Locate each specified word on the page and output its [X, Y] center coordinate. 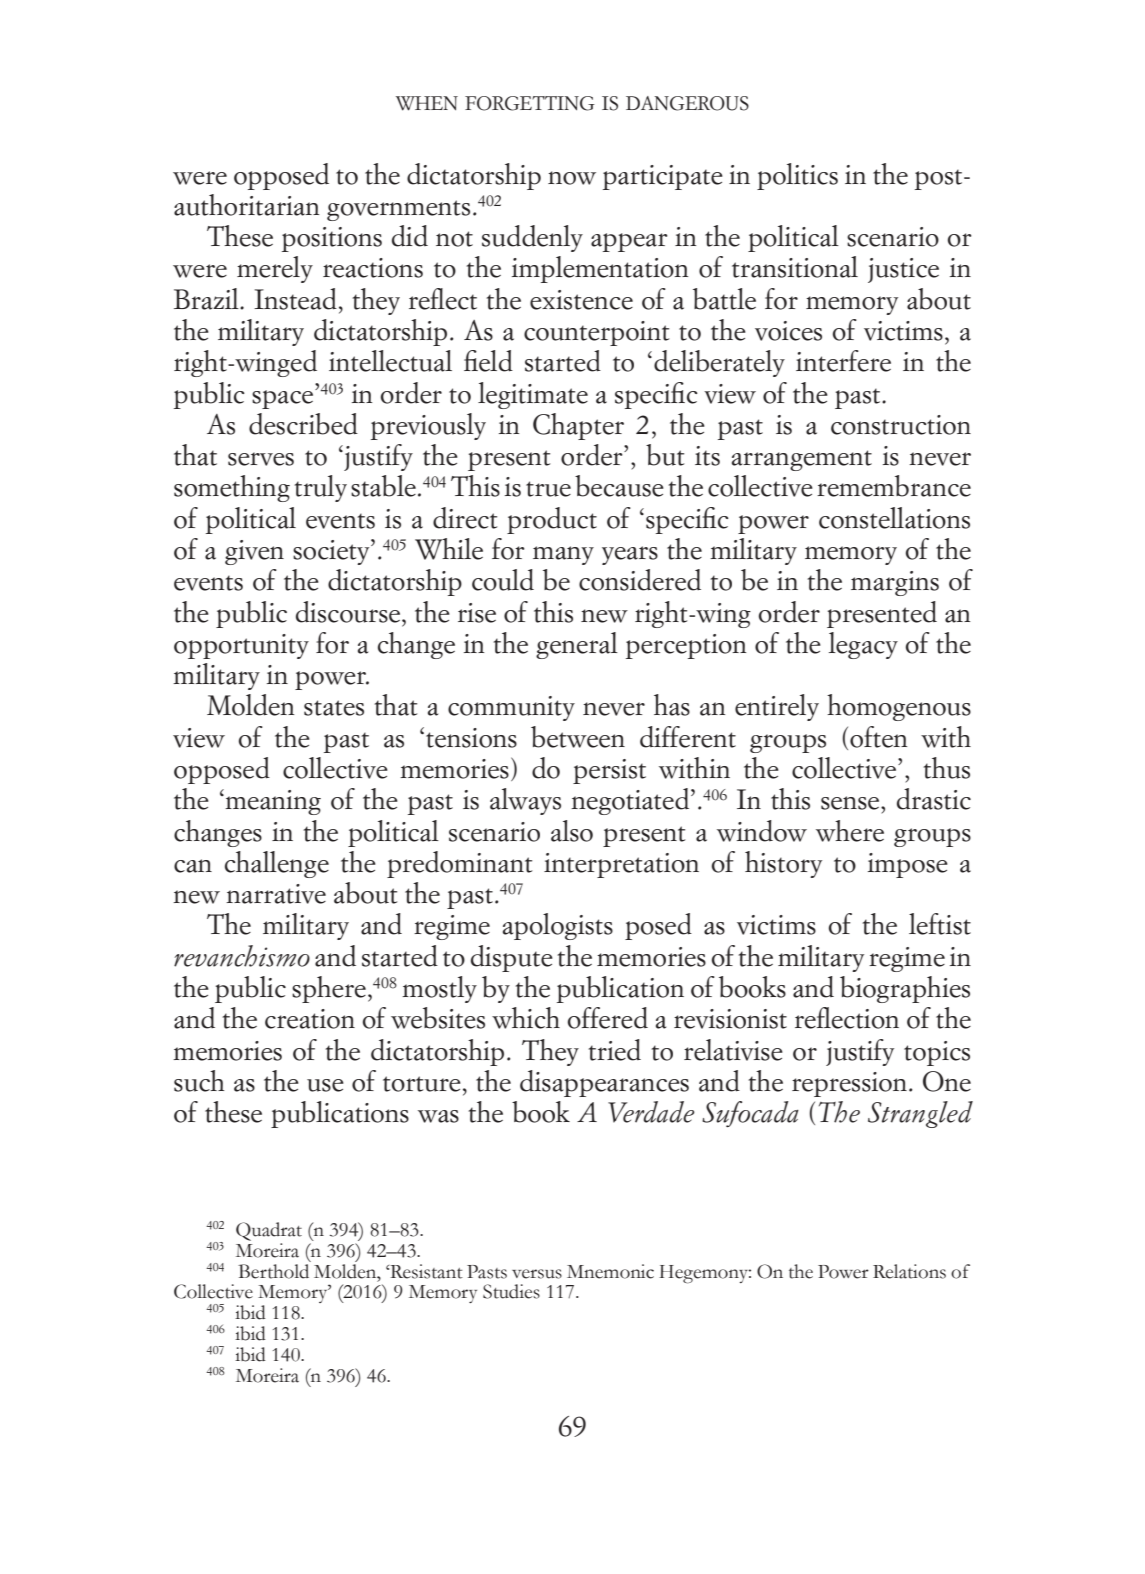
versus [537, 1274]
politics [797, 176]
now [572, 178]
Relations [909, 1271]
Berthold [274, 1270]
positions [332, 239]
